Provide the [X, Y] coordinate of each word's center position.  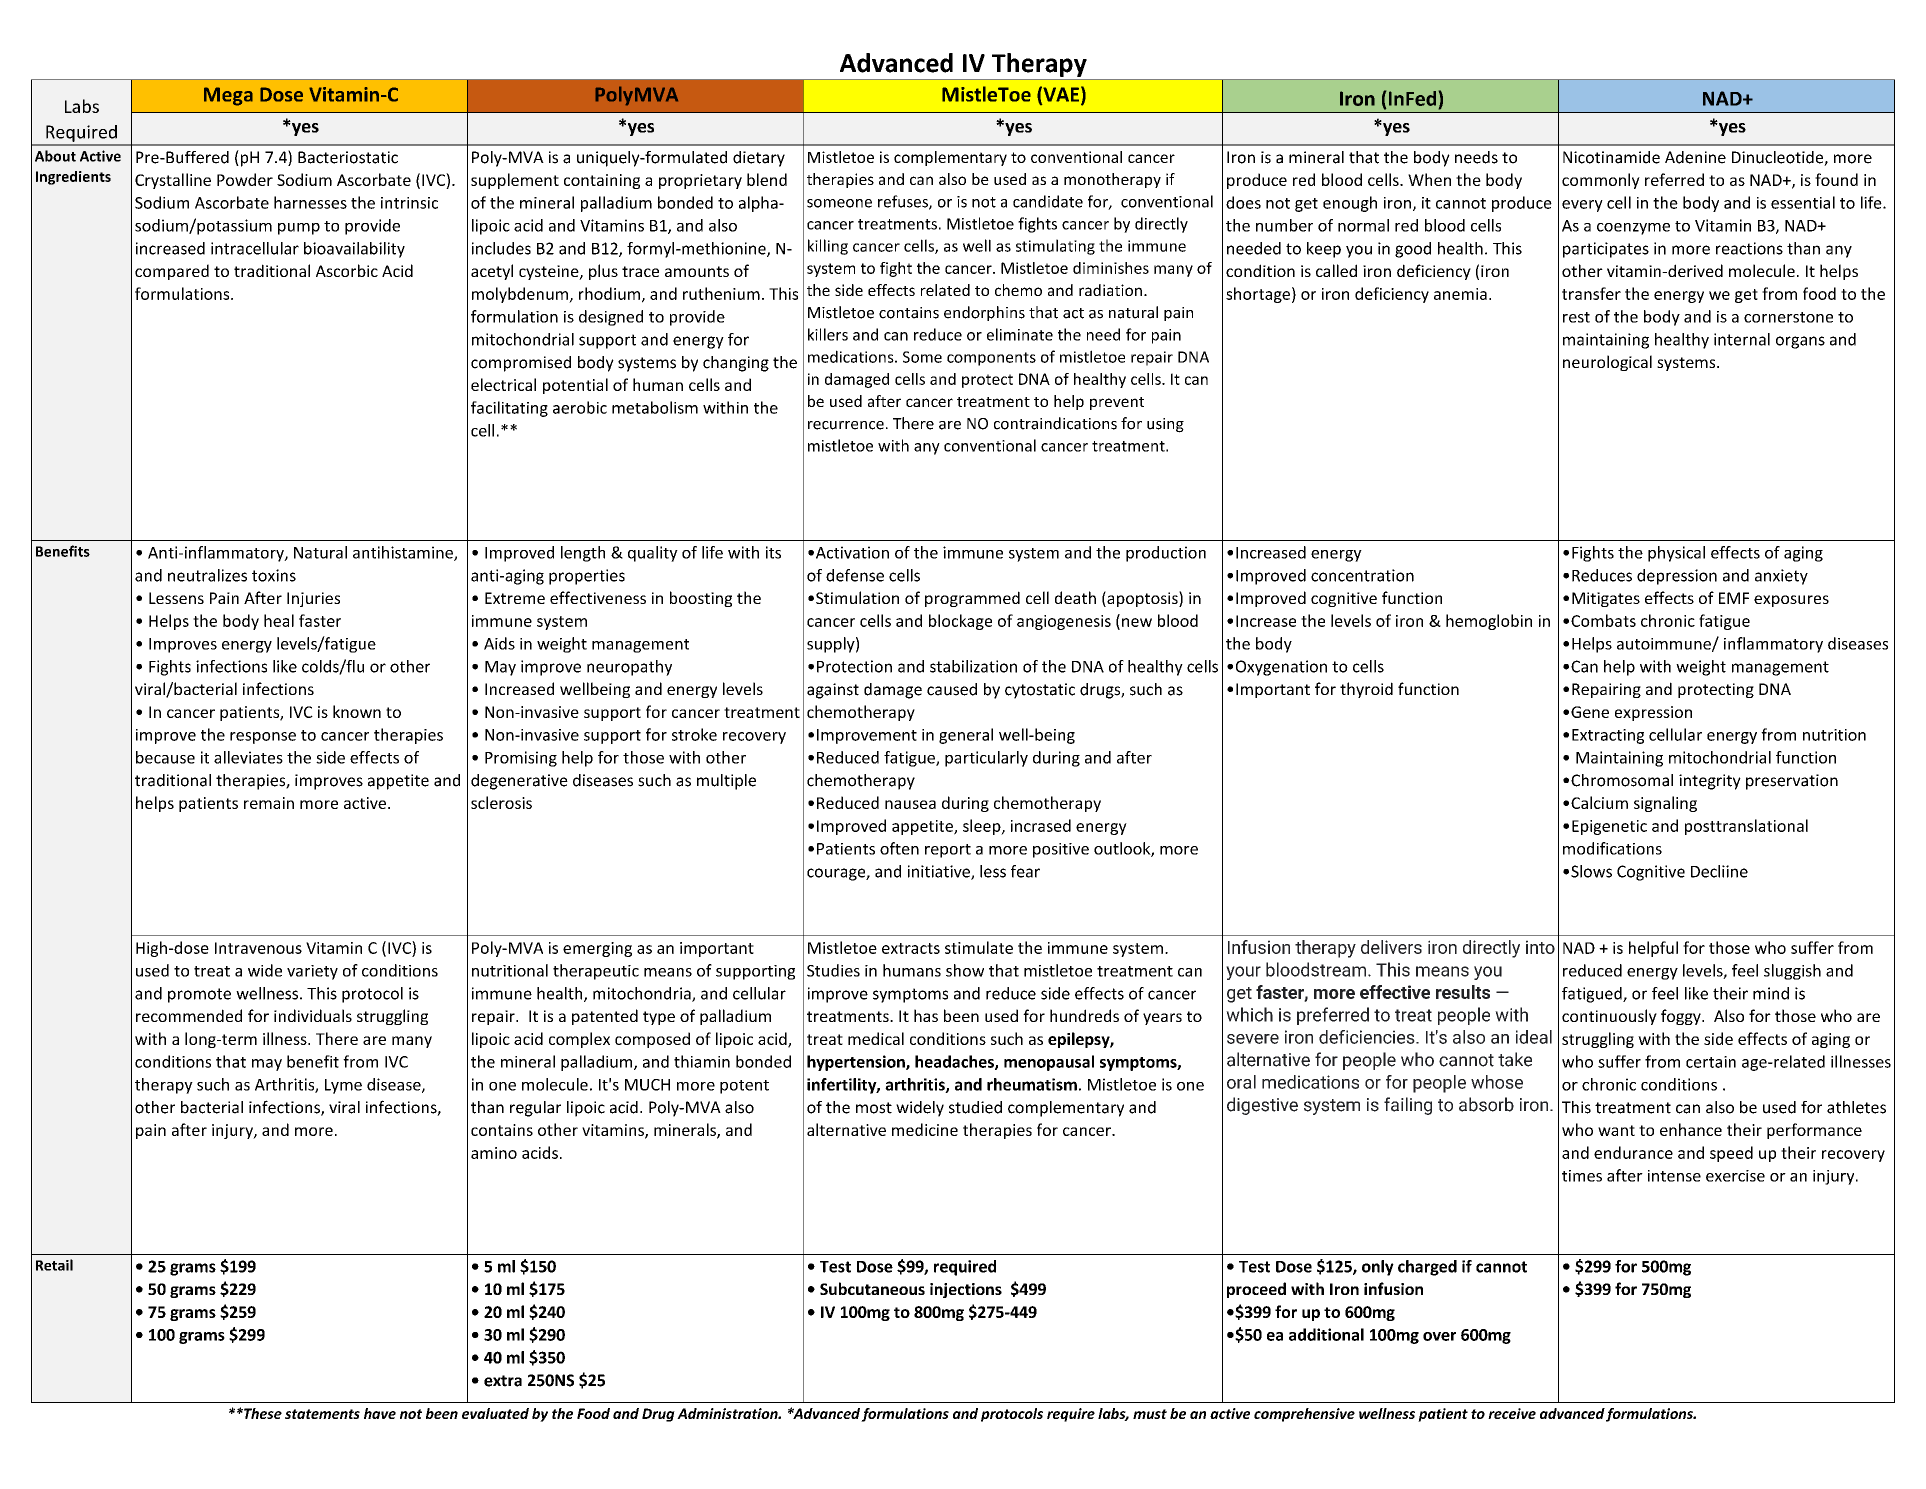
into [1540, 947]
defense [855, 575]
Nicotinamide [1611, 157]
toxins [274, 575]
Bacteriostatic [348, 157]
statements [322, 1414]
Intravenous [258, 948]
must [1150, 1414]
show [965, 970]
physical [1676, 554]
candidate [1048, 201]
